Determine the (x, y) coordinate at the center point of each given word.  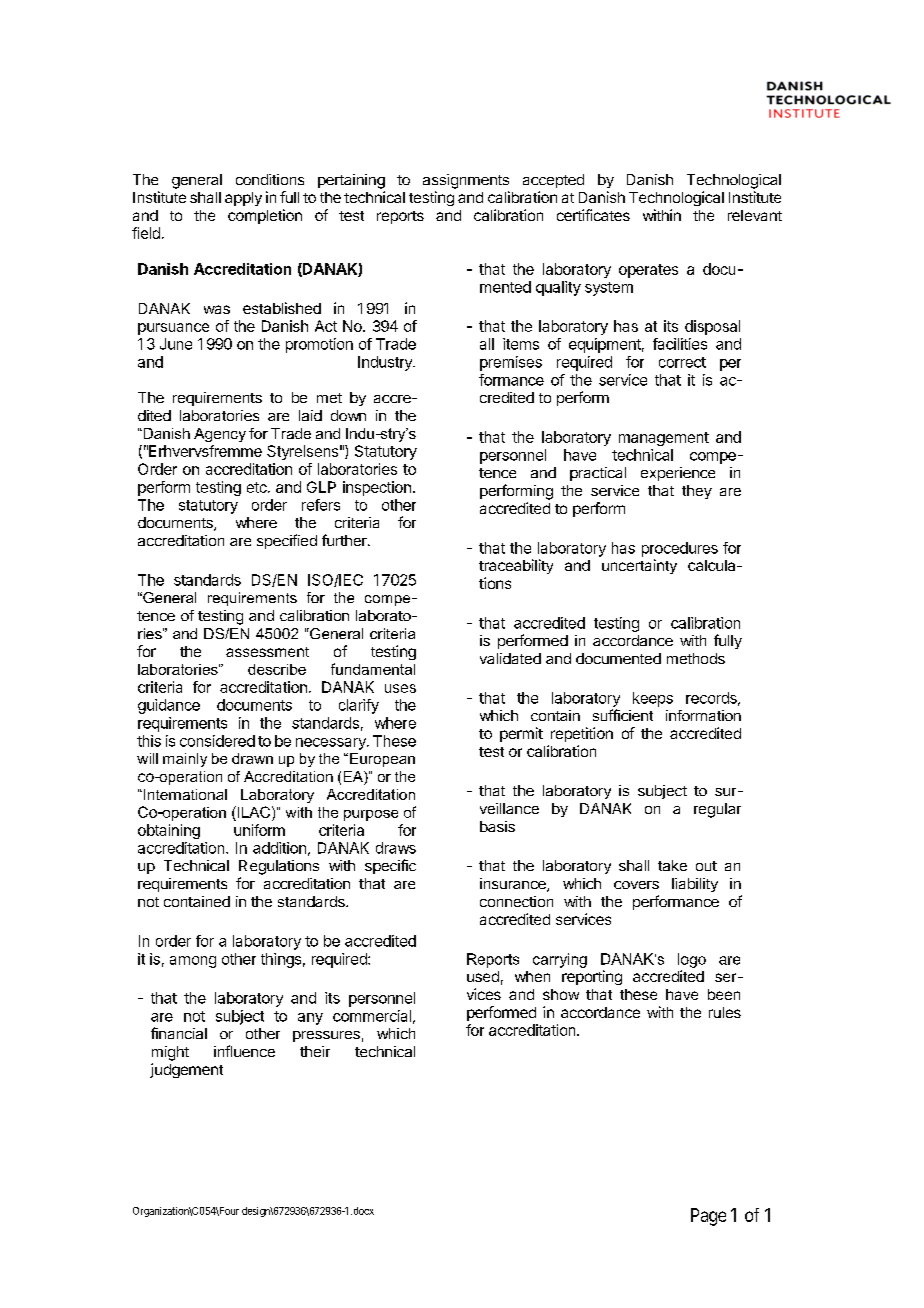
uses (400, 688)
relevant (755, 215)
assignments (466, 181)
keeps (653, 699)
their (315, 1051)
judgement (186, 1070)
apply (243, 199)
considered (217, 741)
